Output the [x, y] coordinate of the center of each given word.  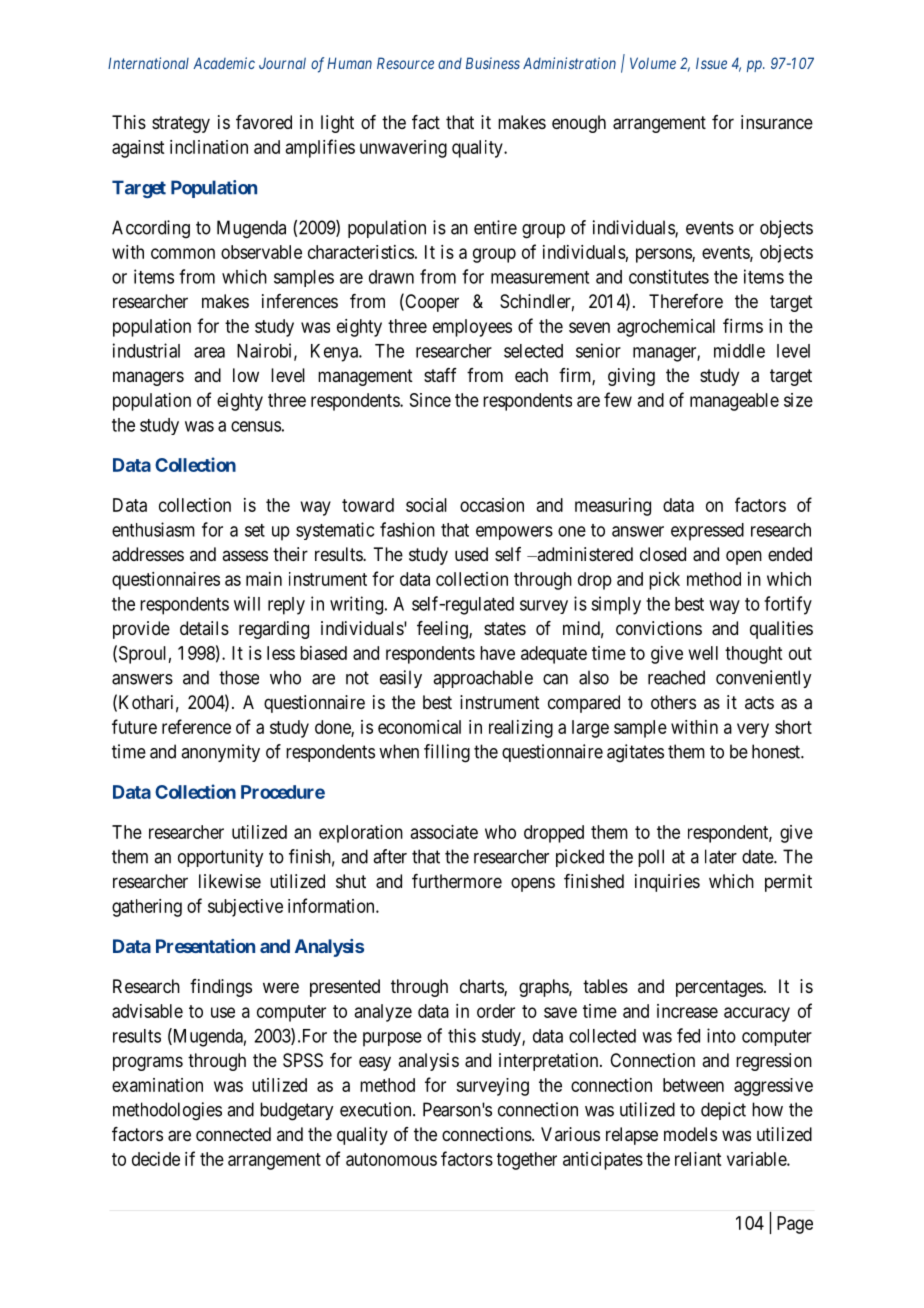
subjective [245, 908]
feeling [443, 630]
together [527, 1161]
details [204, 628]
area [209, 352]
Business [493, 63]
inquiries [667, 883]
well [703, 653]
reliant [698, 1159]
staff [440, 375]
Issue [711, 63]
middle [739, 350]
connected [233, 1134]
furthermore [457, 881]
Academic [224, 63]
